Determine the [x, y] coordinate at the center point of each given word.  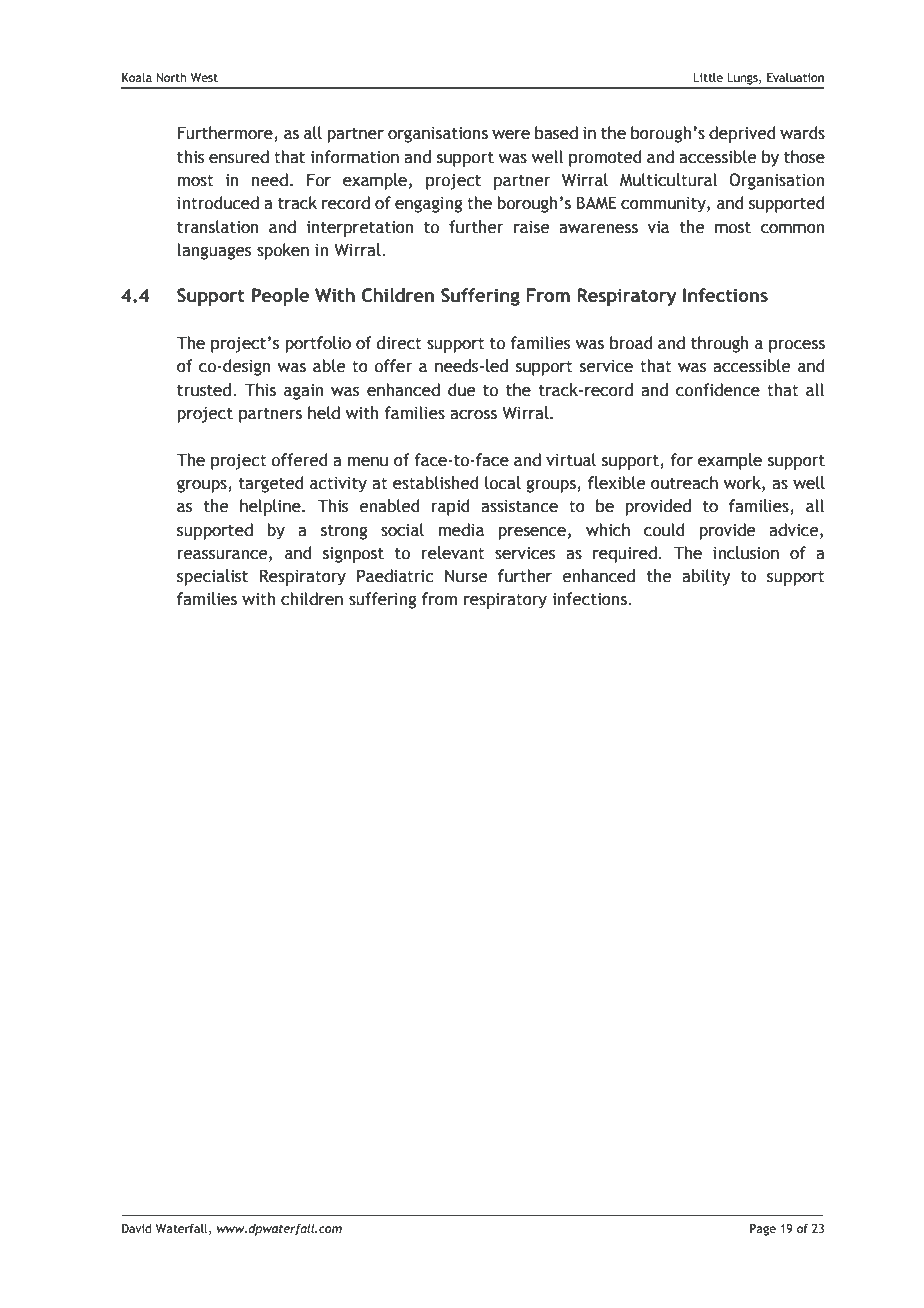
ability [706, 577]
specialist [212, 577]
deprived [742, 134]
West [204, 77]
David [137, 1228]
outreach [684, 483]
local [503, 483]
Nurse [466, 576]
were [511, 135]
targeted [271, 484]
